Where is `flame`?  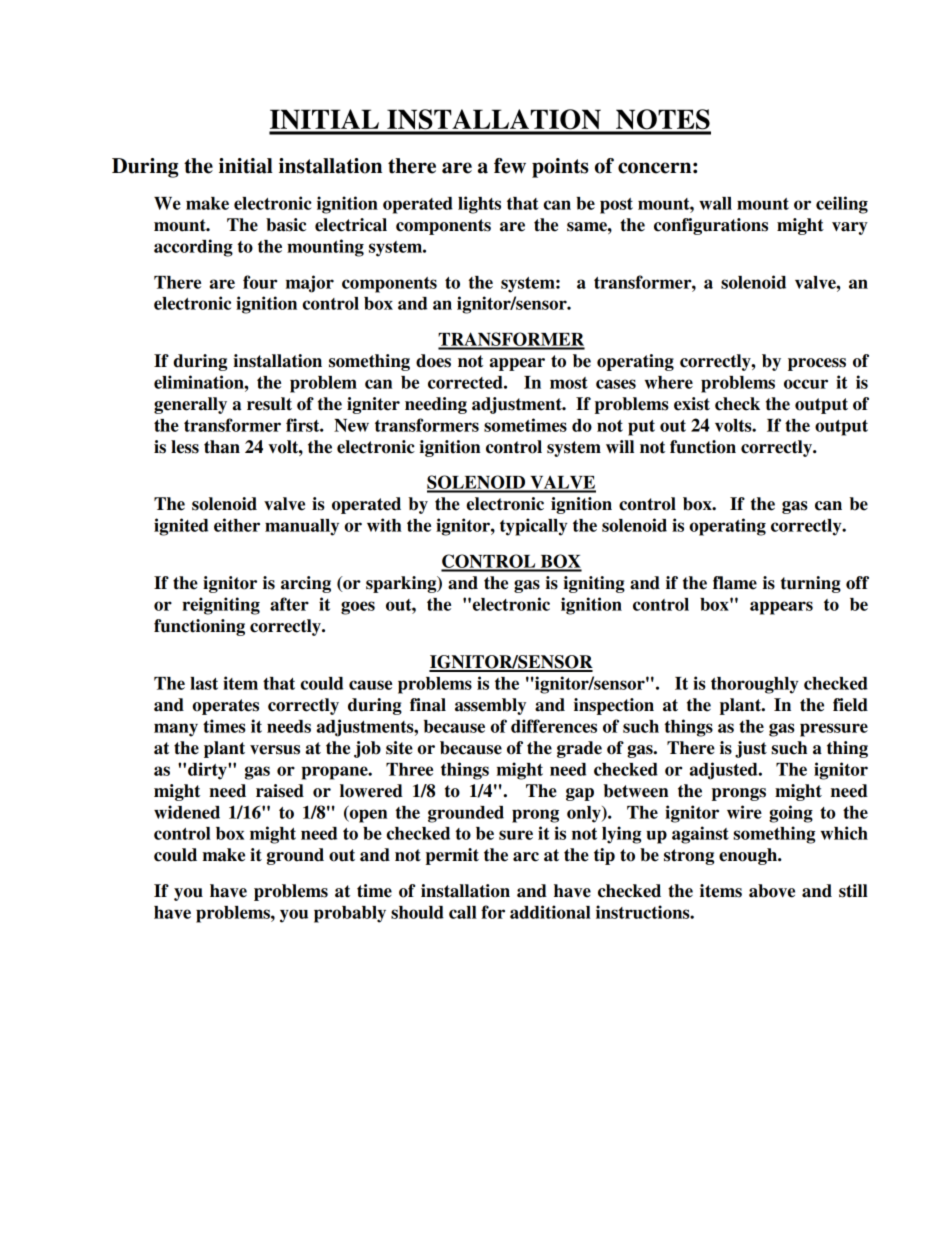
flame is located at coordinates (735, 583).
